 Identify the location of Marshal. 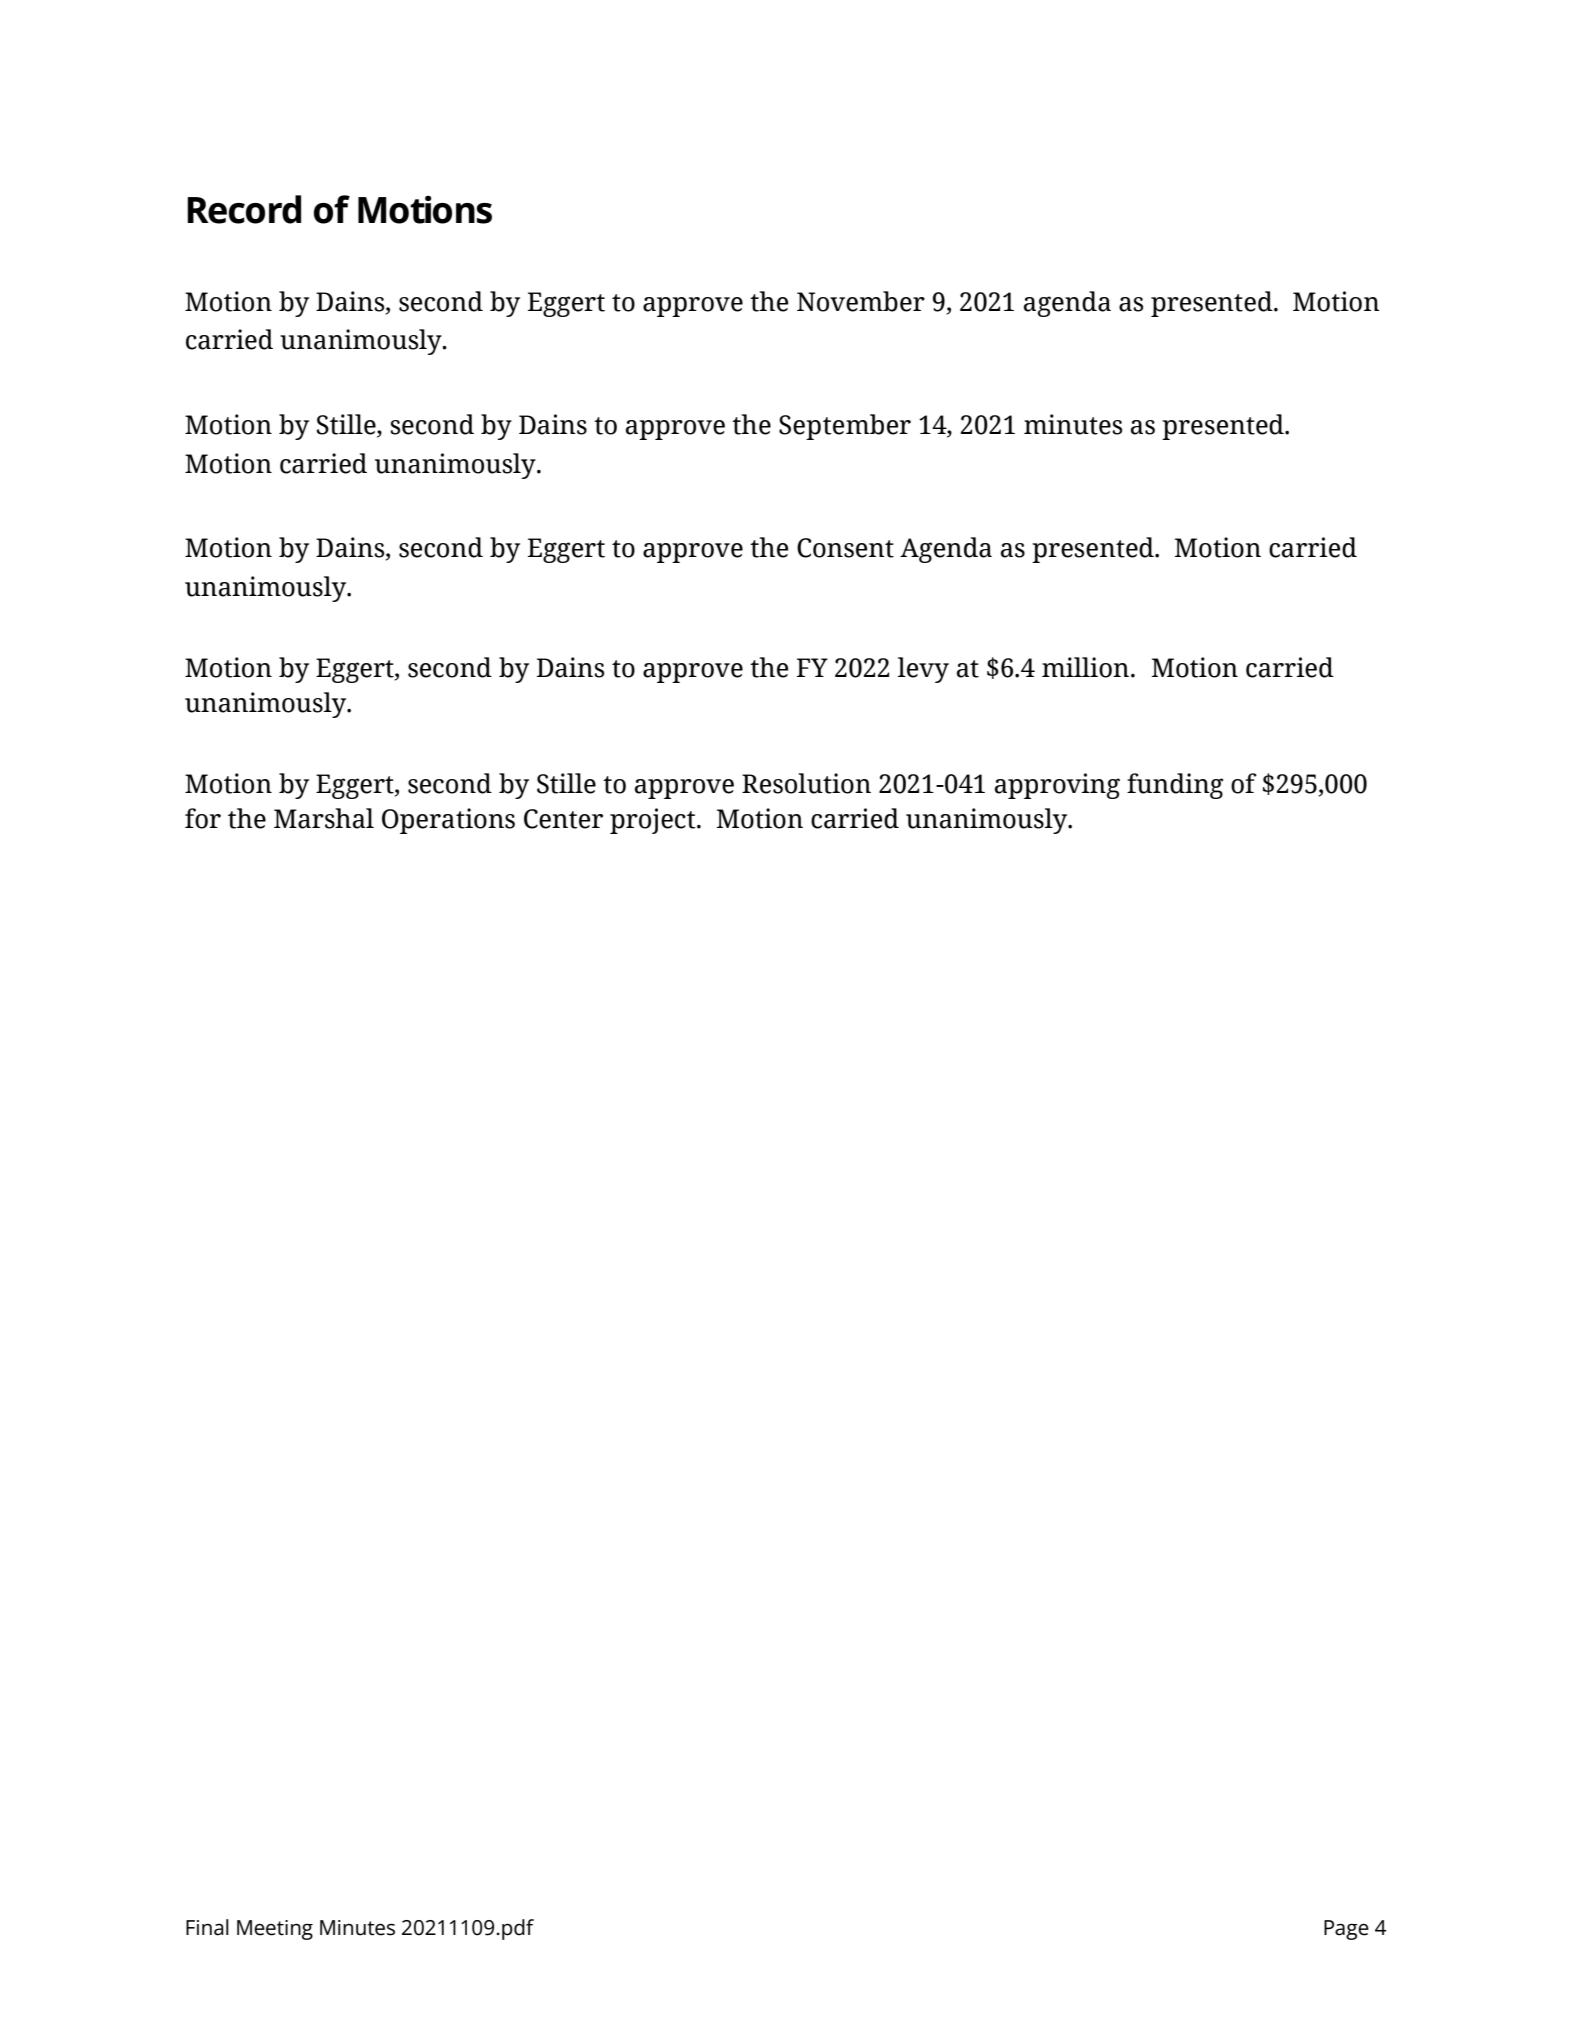
(324, 818).
